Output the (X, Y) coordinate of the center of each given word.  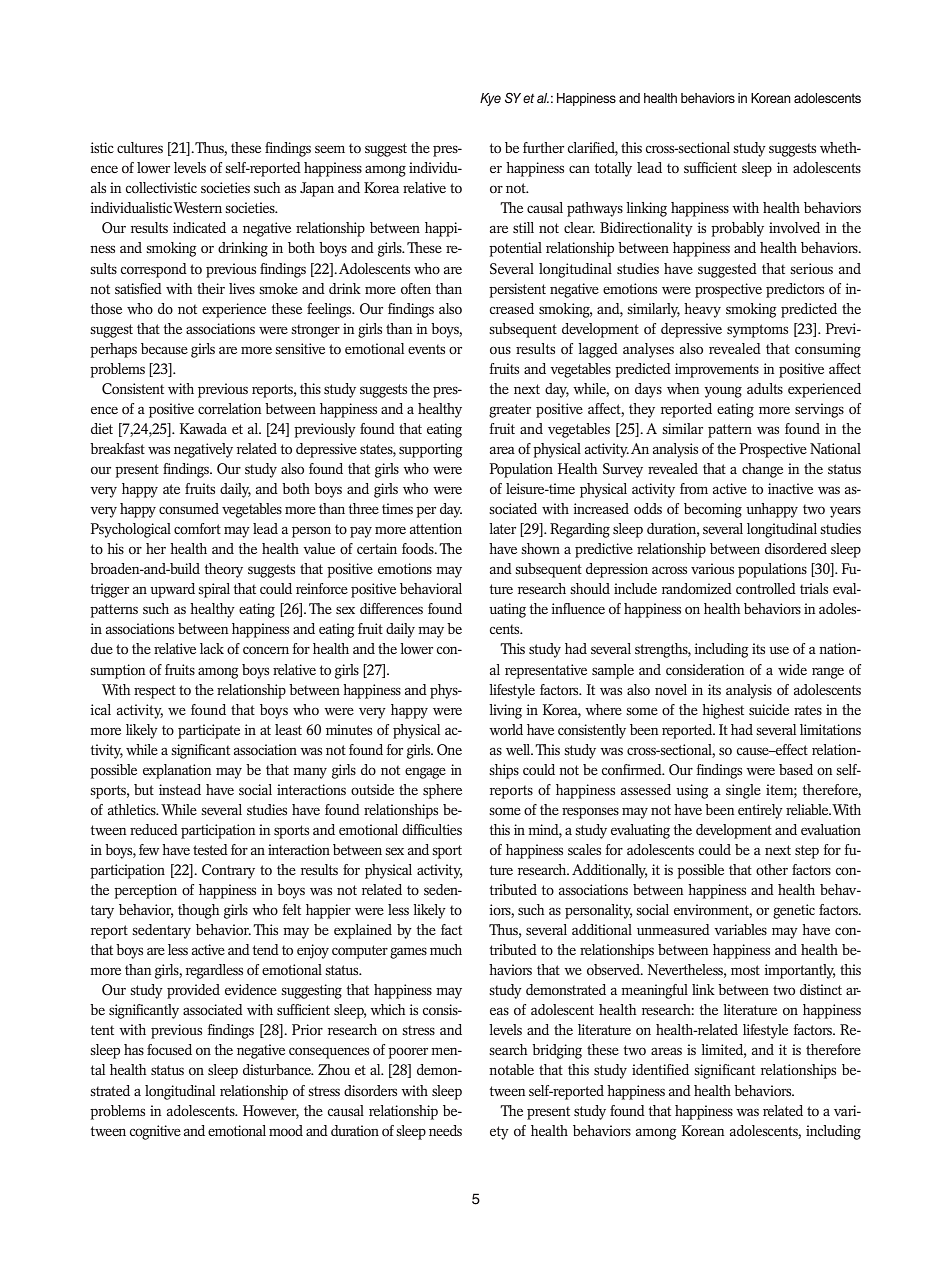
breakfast (117, 448)
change (762, 470)
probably (737, 229)
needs (445, 1130)
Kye (490, 99)
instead (180, 789)
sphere (442, 791)
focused (169, 1049)
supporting (431, 450)
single (743, 791)
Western (197, 207)
